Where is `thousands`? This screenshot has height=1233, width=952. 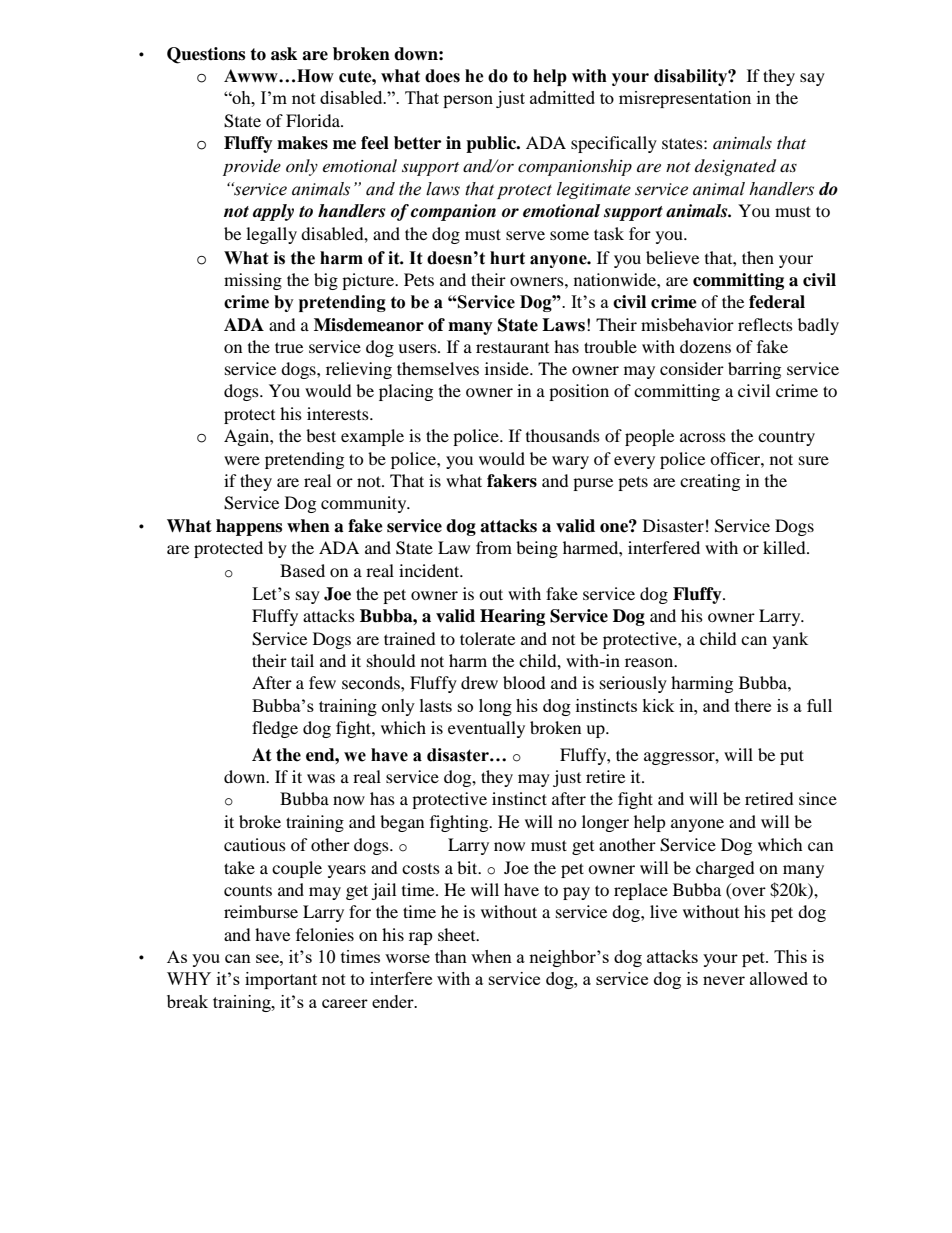 thousands is located at coordinates (563, 435).
